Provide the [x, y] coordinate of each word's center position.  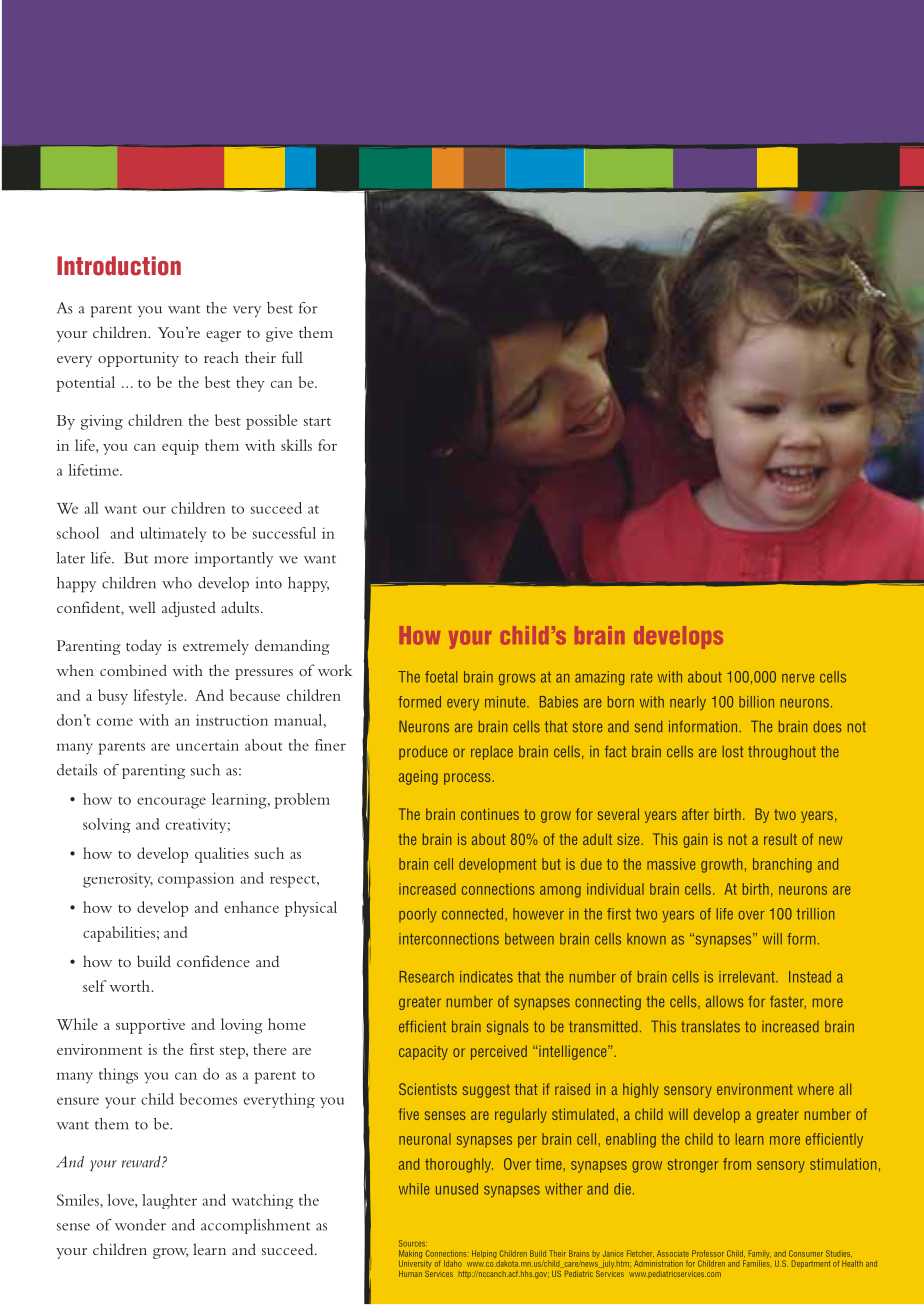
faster [788, 1002]
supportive [150, 1026]
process [468, 779]
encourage [171, 803]
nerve [798, 678]
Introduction [119, 266]
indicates [486, 977]
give [279, 334]
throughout [782, 753]
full [292, 357]
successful [284, 533]
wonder [140, 1225]
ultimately [173, 534]
